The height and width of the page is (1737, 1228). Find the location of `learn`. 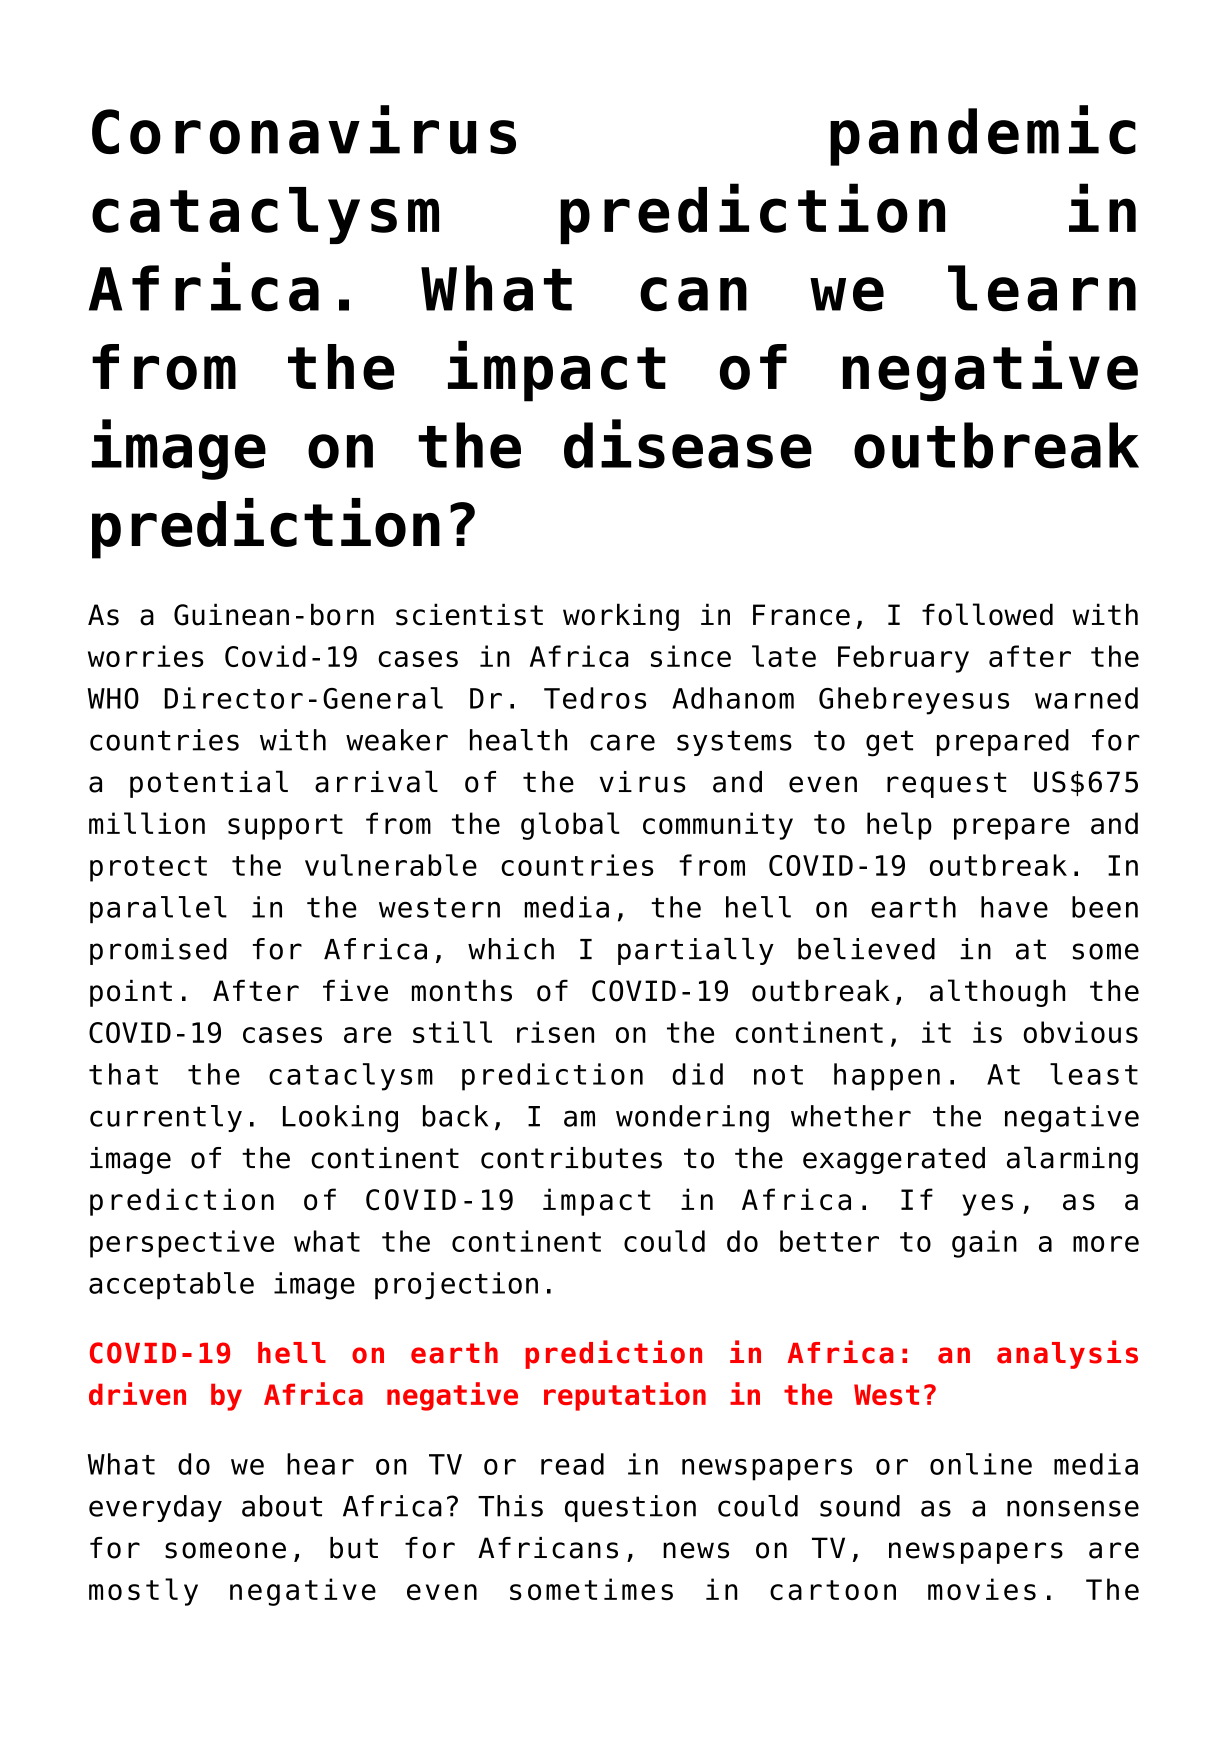

learn is located at coordinates (1042, 288).
